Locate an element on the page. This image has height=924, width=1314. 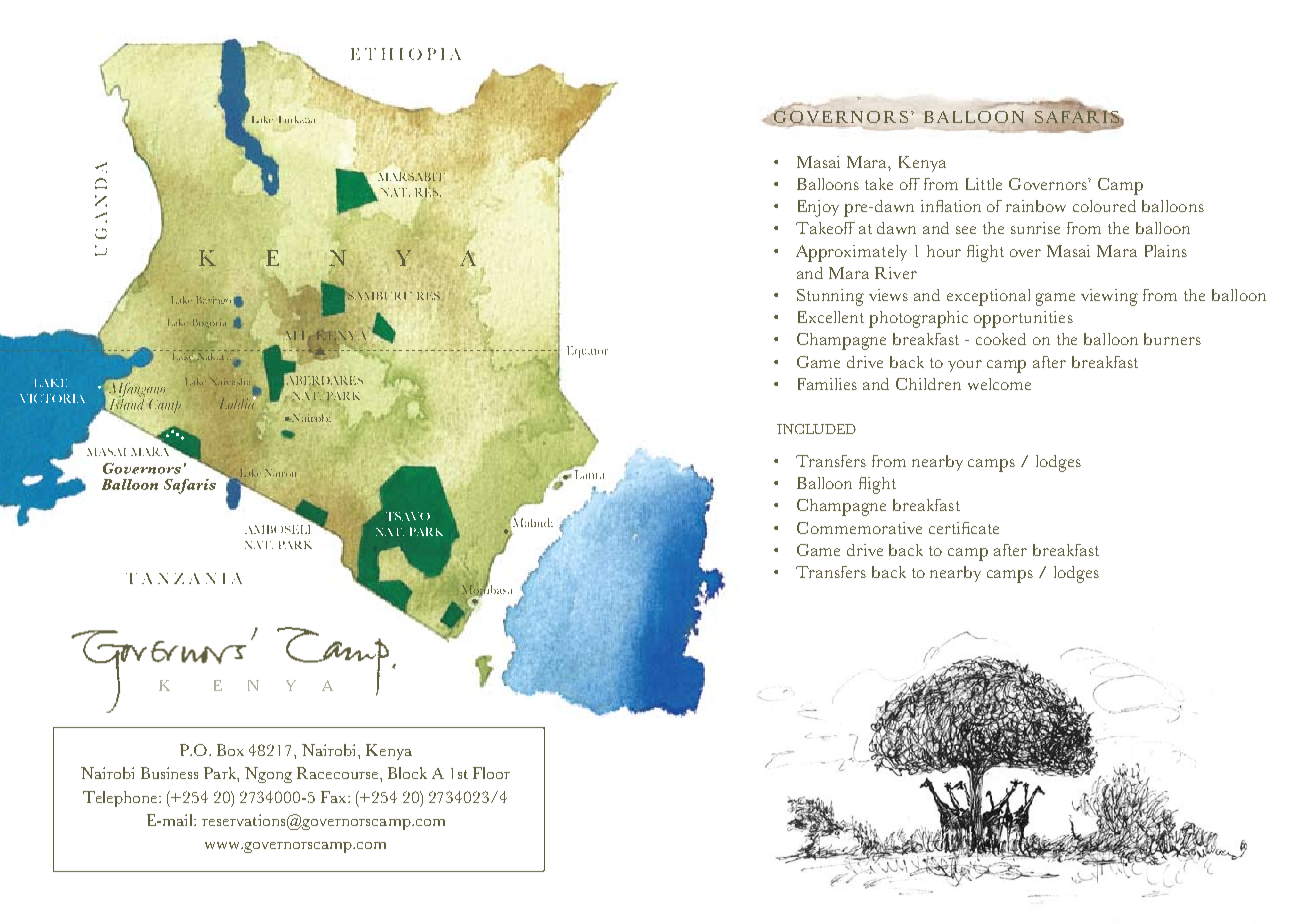
certificate is located at coordinates (964, 528).
